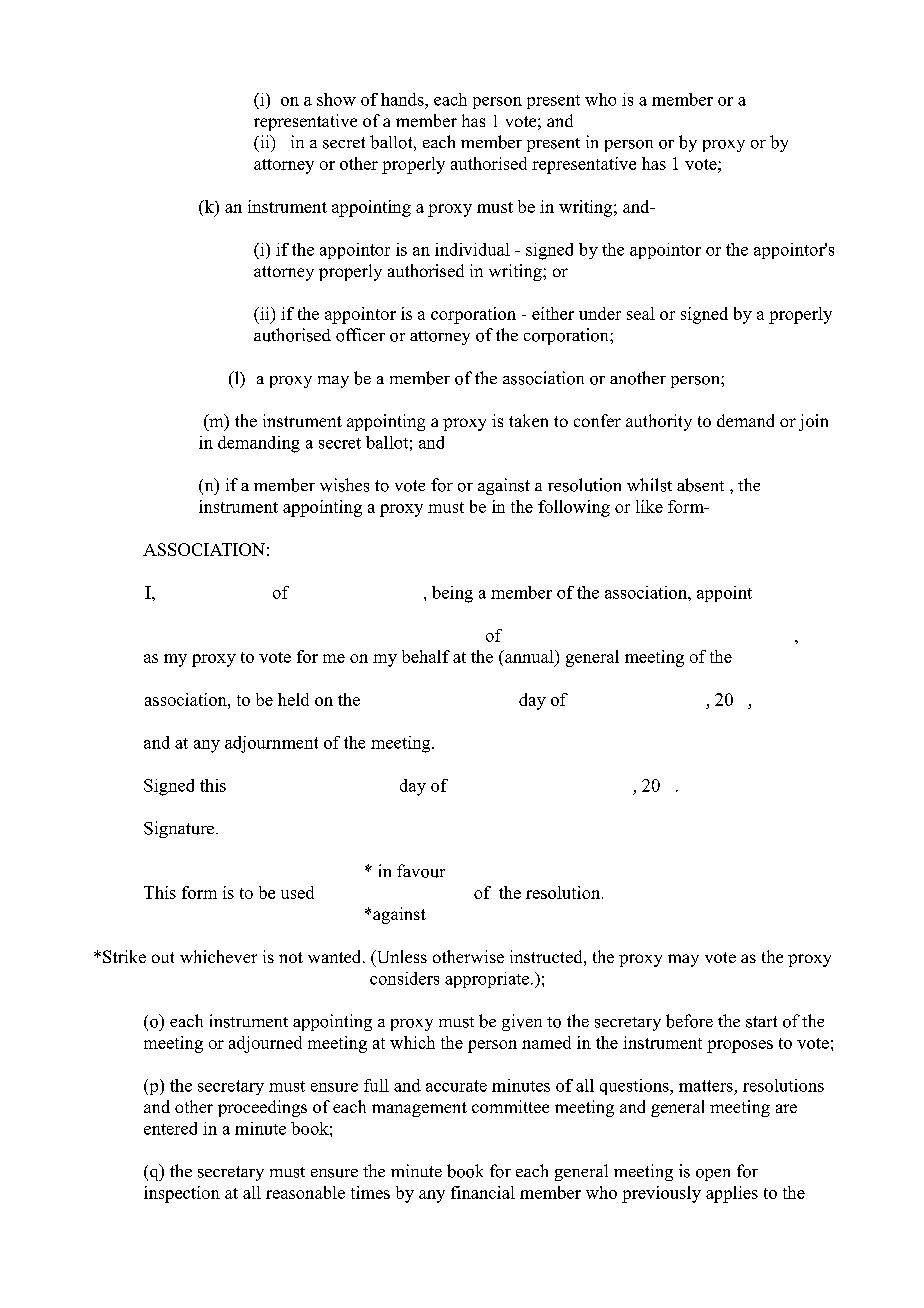 The height and width of the document is (1308, 924). I want to click on open, so click(713, 1175).
